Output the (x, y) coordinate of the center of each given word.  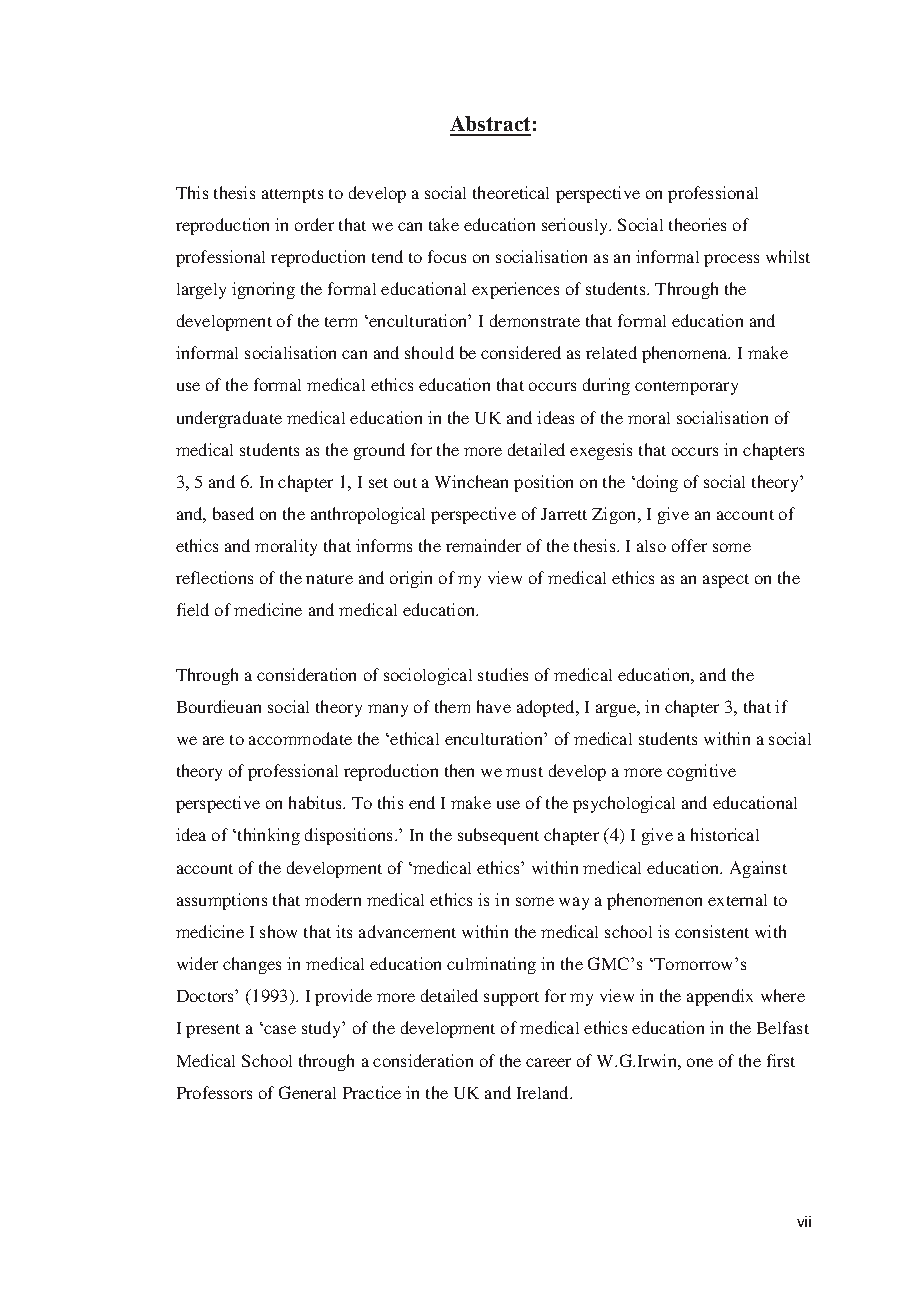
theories (697, 224)
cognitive (701, 772)
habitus (316, 802)
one (700, 1062)
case (279, 1029)
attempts (292, 196)
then (459, 770)
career (548, 1062)
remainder (483, 545)
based (233, 513)
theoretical (511, 192)
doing (657, 483)
